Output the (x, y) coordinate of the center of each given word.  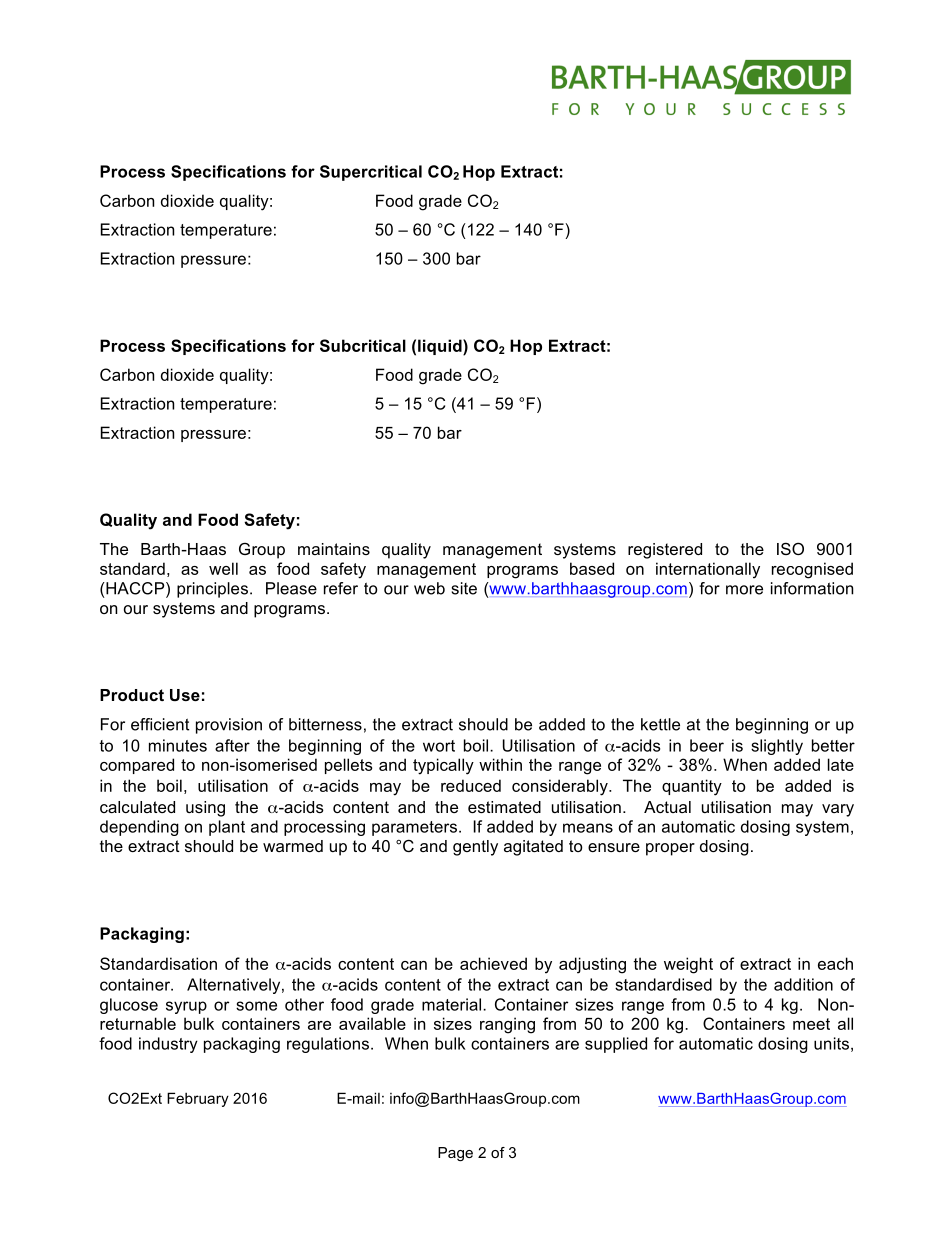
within (500, 764)
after (232, 745)
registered (665, 551)
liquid (441, 347)
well (223, 568)
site (464, 588)
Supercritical (371, 173)
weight (688, 965)
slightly (777, 747)
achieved (493, 963)
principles (212, 590)
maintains (334, 549)
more (744, 590)
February (198, 1099)
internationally (708, 570)
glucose (129, 1006)
